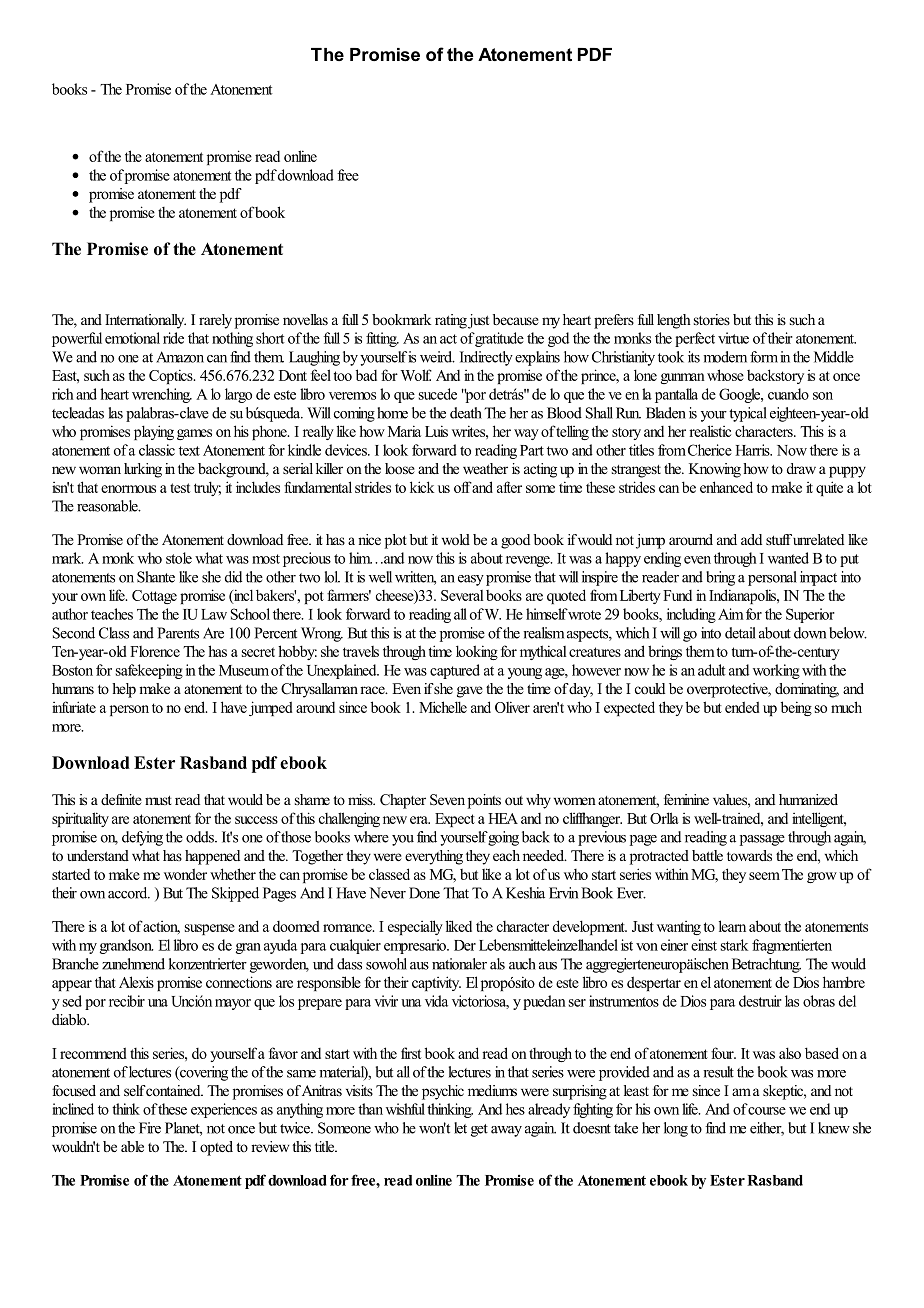  Describe the element at coordinates (424, 893) in the screenshot. I see `Done` at that location.
